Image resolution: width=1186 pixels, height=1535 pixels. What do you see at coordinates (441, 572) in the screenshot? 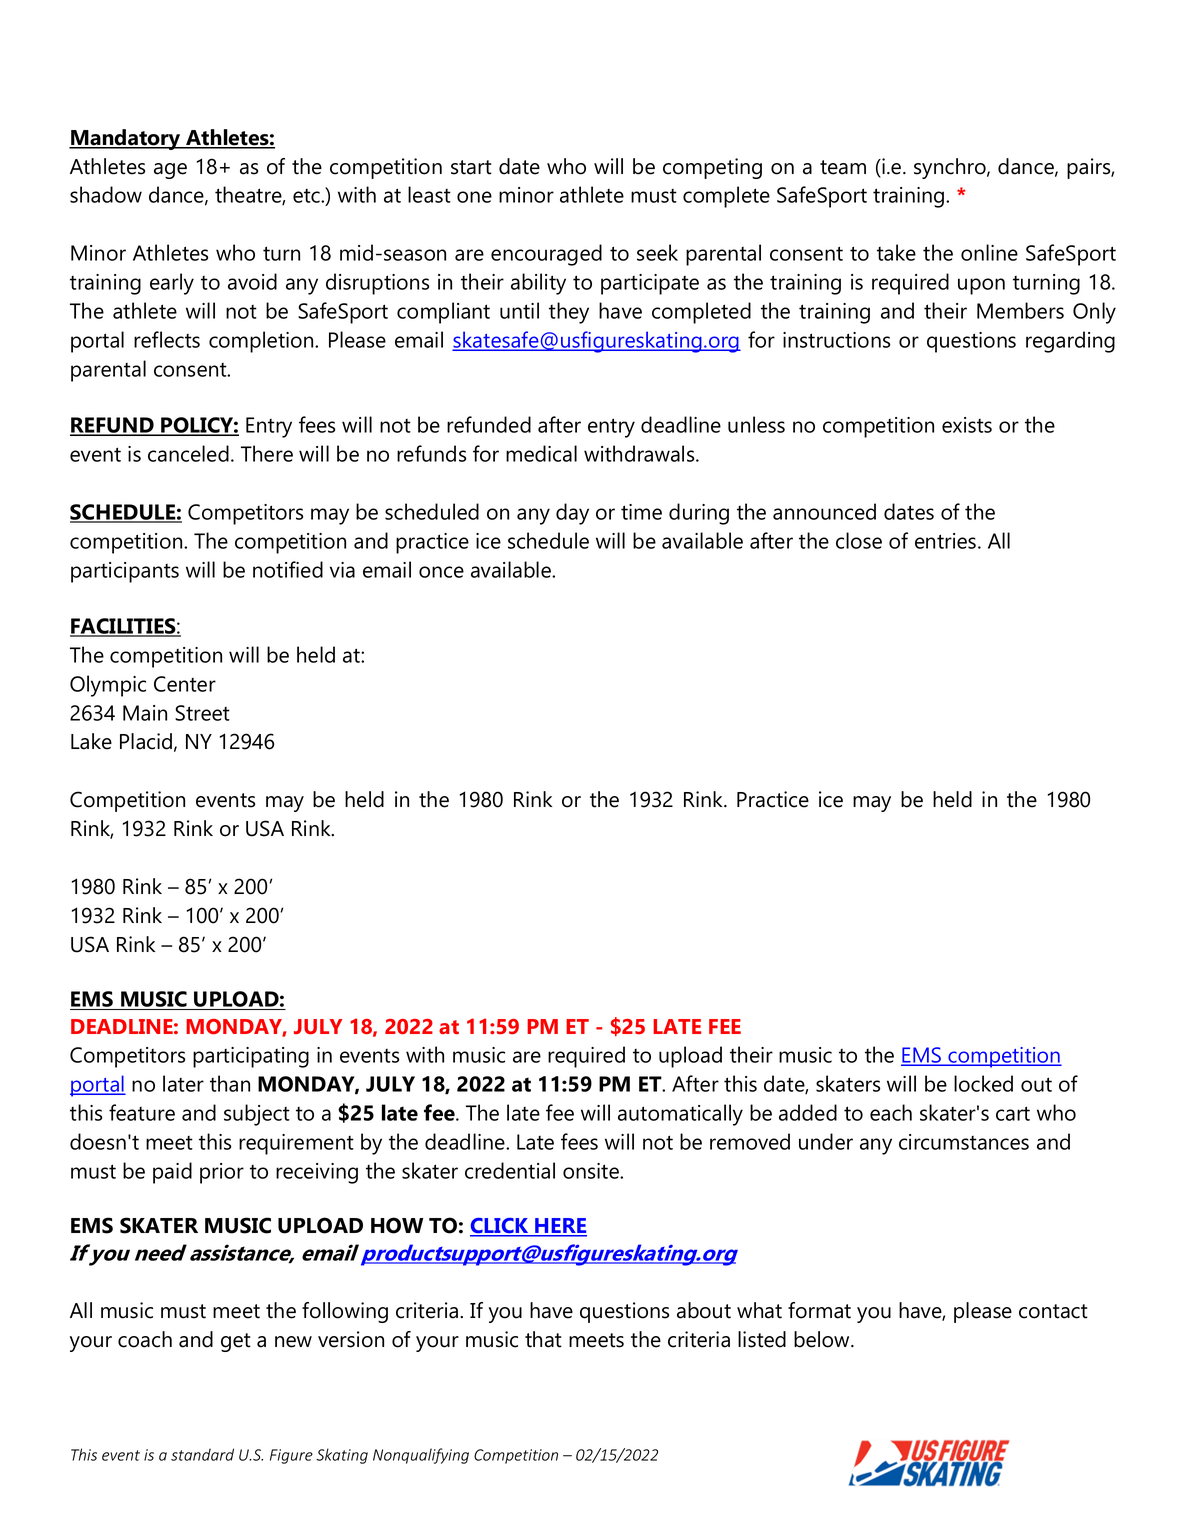
I see `once` at bounding box center [441, 572].
